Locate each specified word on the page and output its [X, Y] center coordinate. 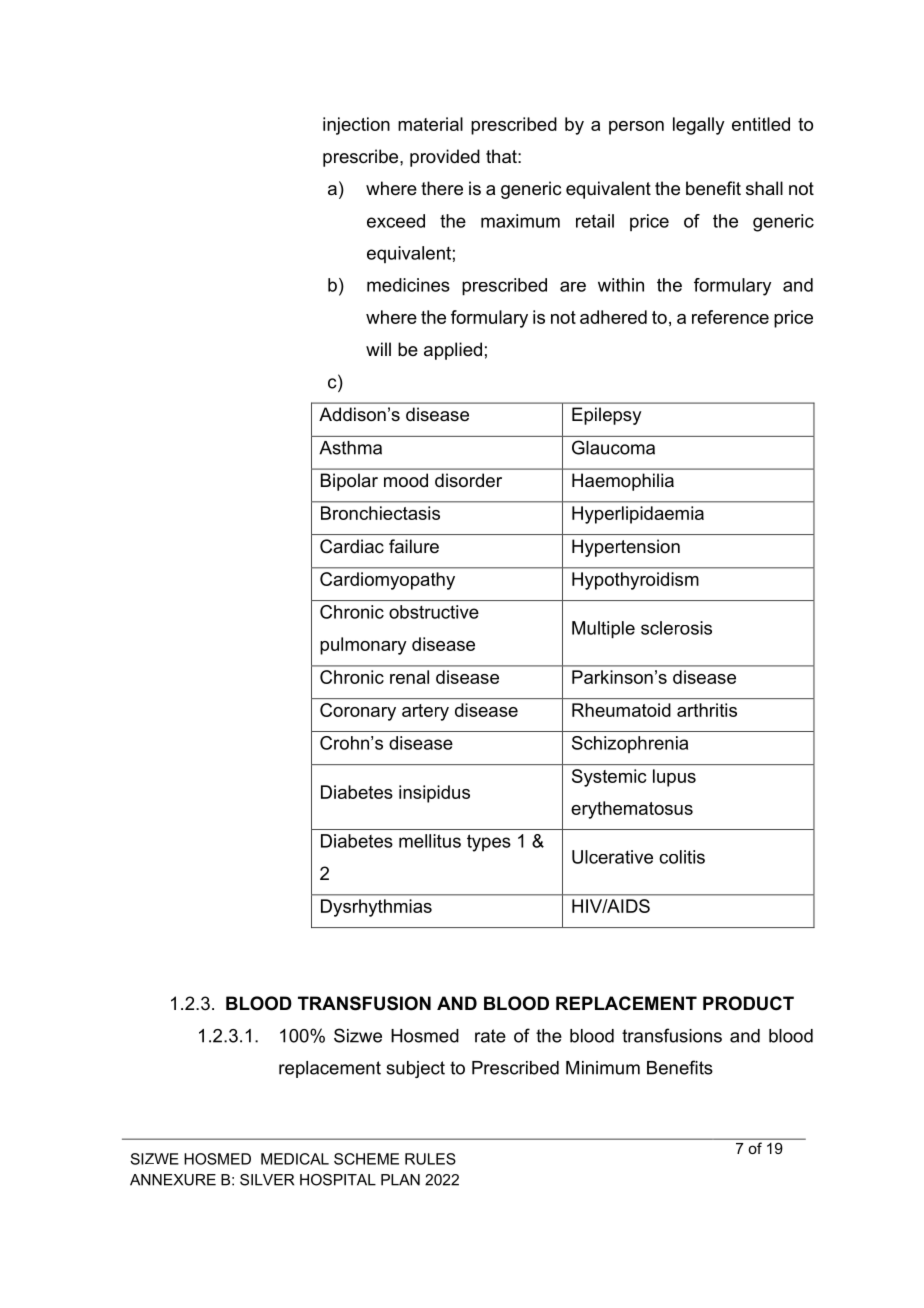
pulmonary [363, 646]
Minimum [603, 1068]
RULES [430, 1159]
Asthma [350, 448]
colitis [682, 857]
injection [356, 126]
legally [699, 126]
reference [730, 317]
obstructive [434, 612]
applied [453, 351]
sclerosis [676, 628]
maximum [520, 221]
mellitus [430, 841]
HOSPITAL [338, 1180]
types [489, 843]
